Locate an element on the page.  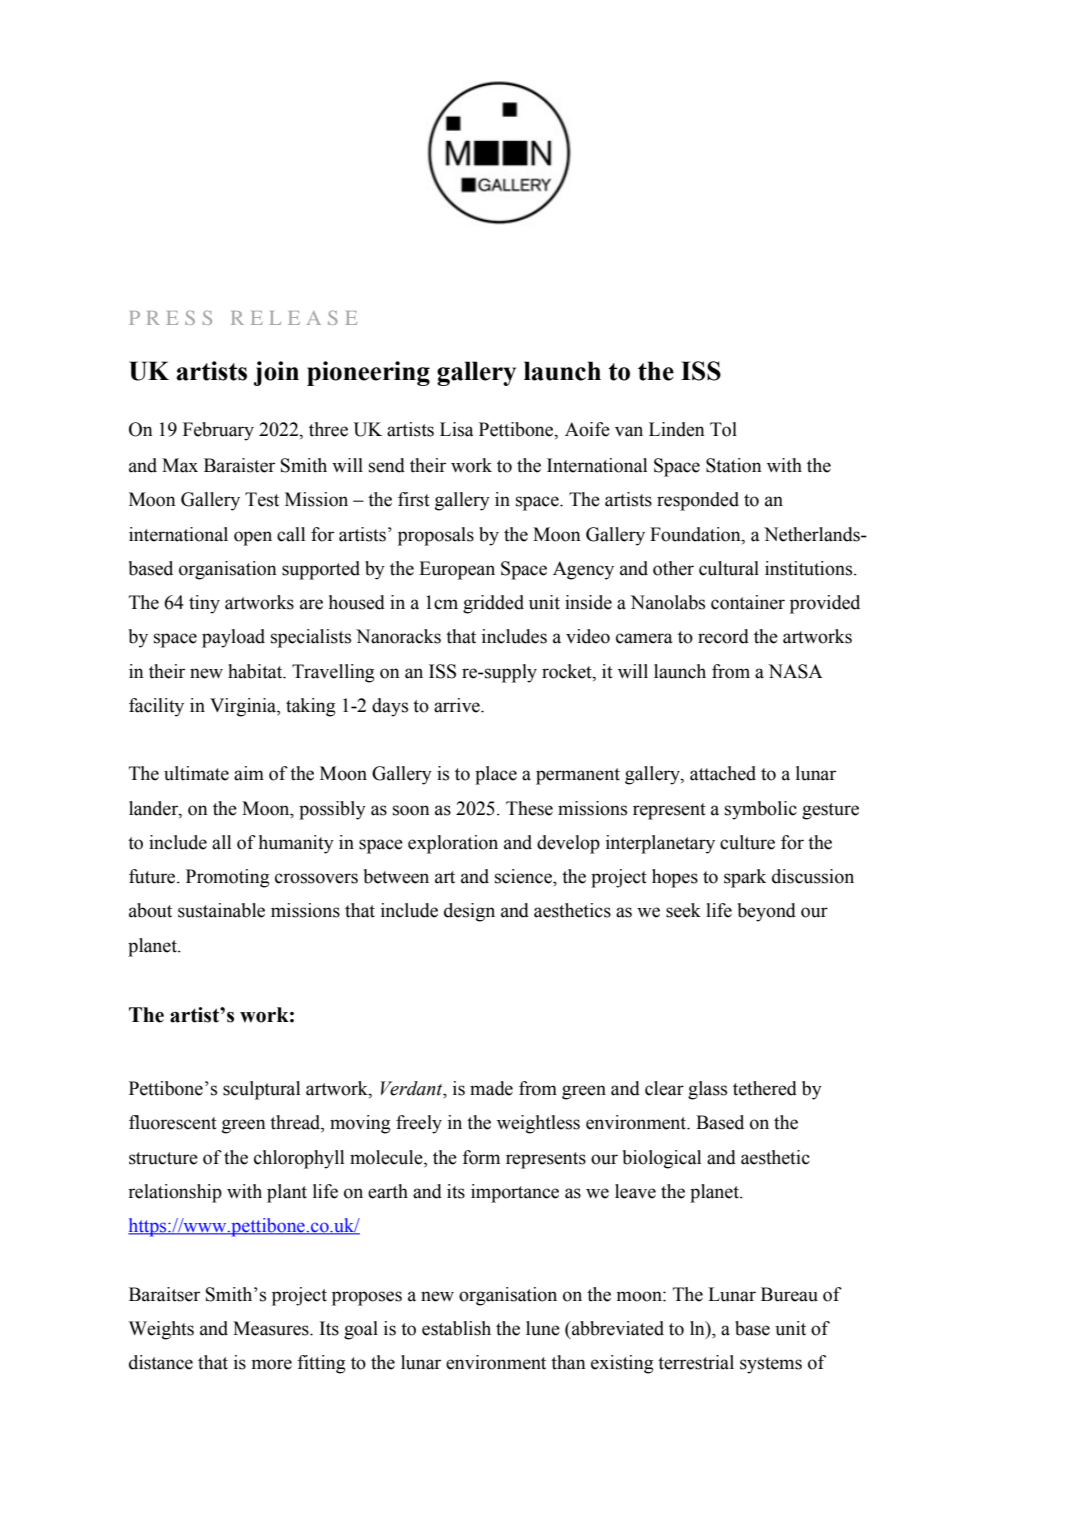
record is located at coordinates (723, 636).
